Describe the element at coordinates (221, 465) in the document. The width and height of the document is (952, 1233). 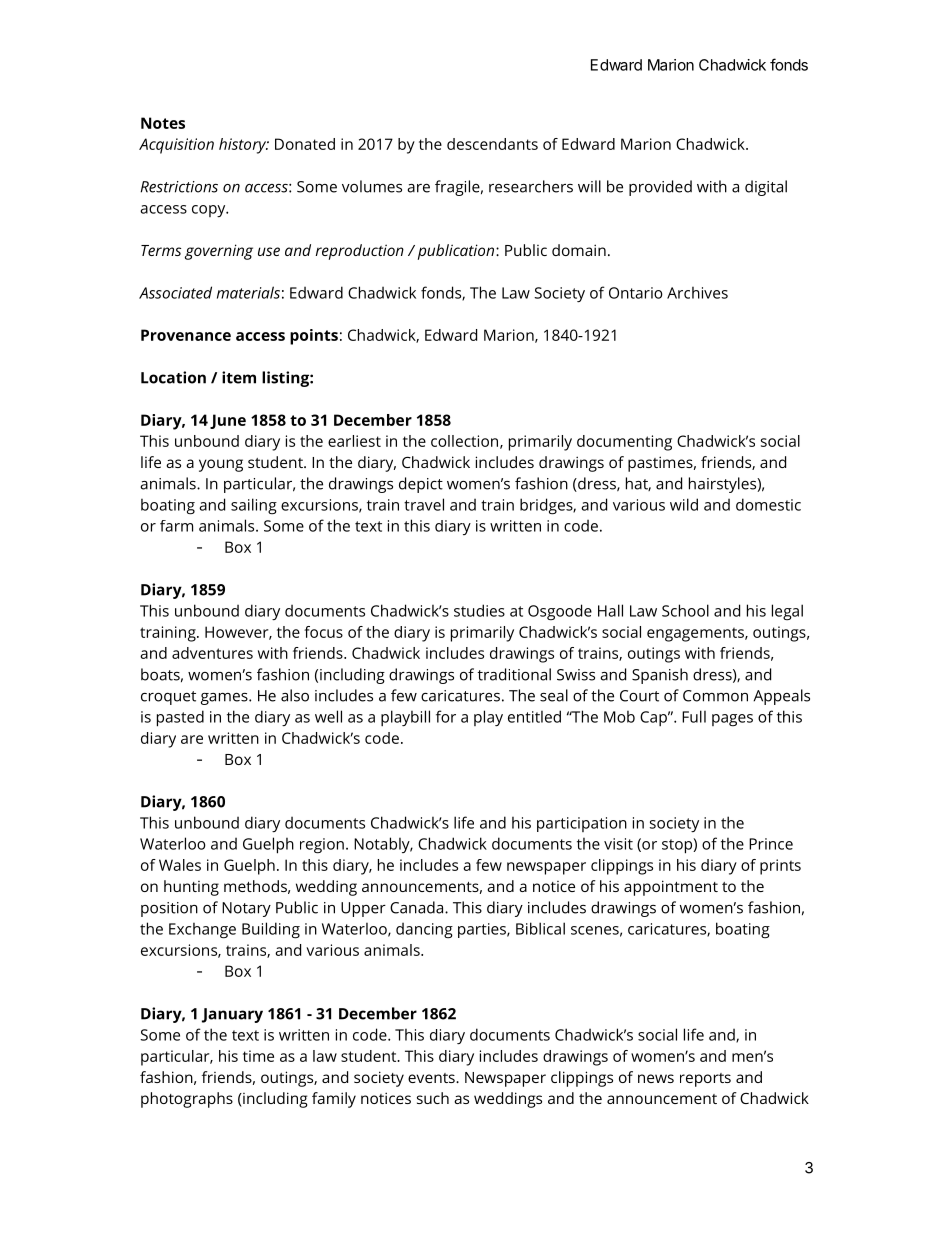
I see `young` at that location.
